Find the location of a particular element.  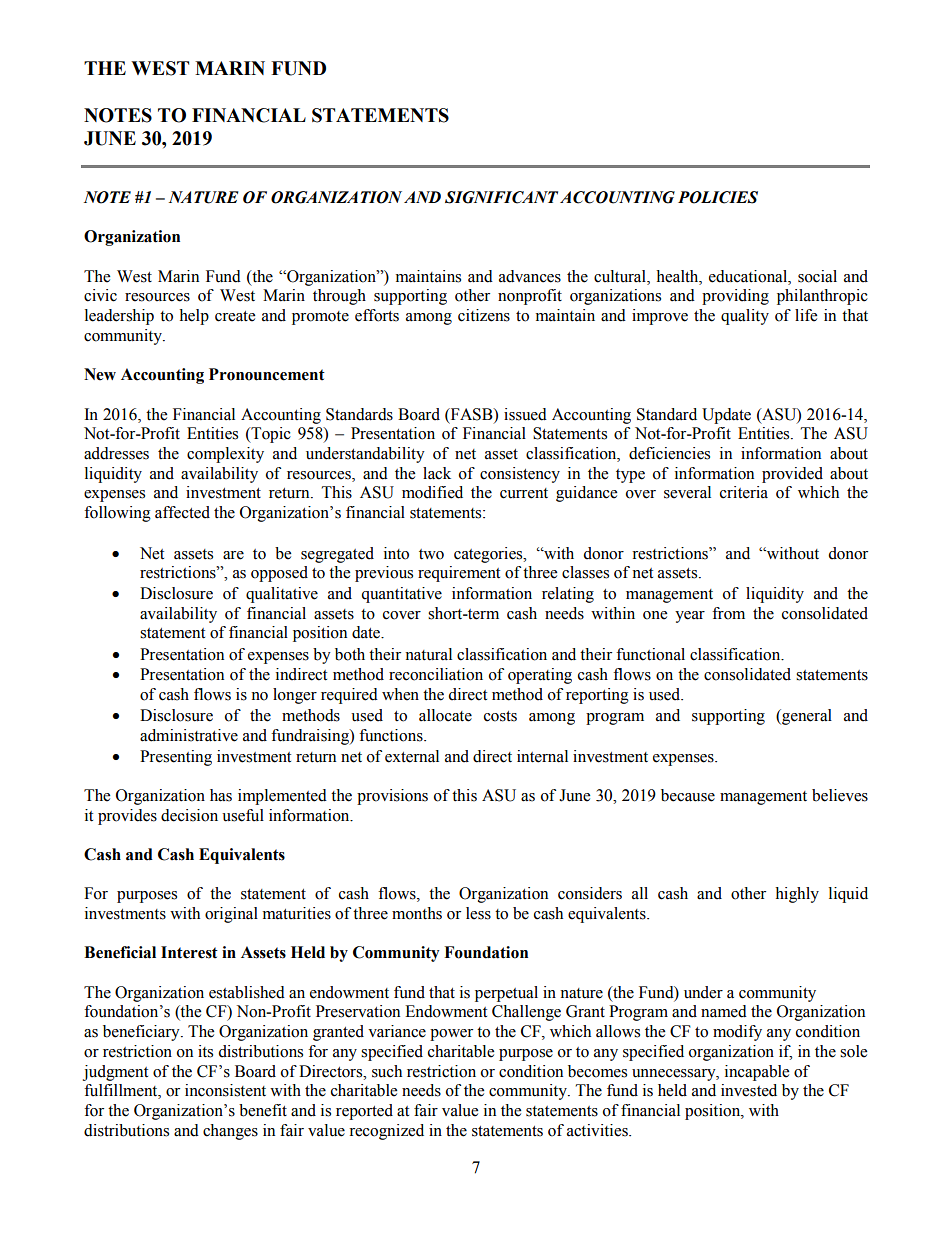

complexity is located at coordinates (225, 455).
